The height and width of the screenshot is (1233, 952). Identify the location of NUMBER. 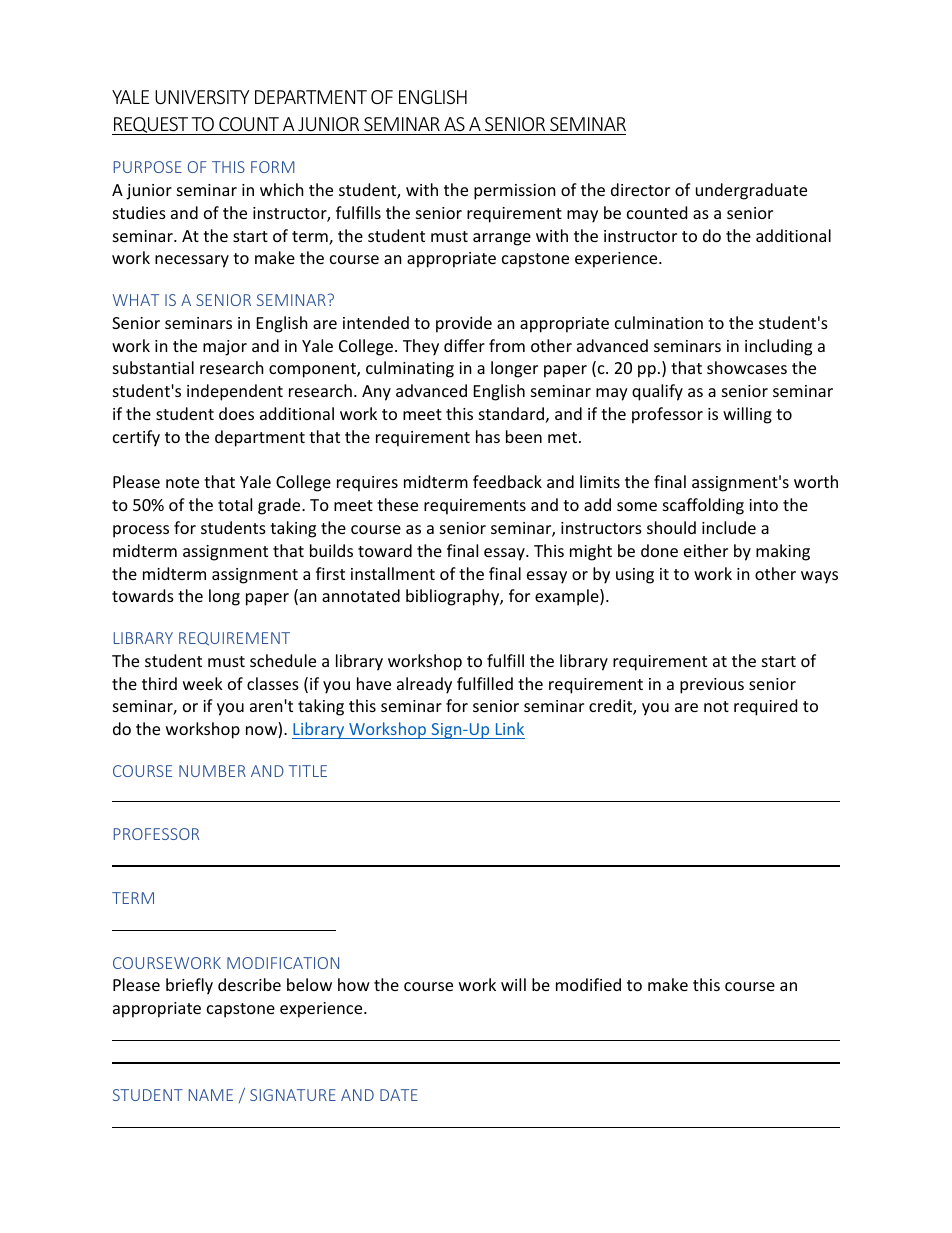
(212, 771).
